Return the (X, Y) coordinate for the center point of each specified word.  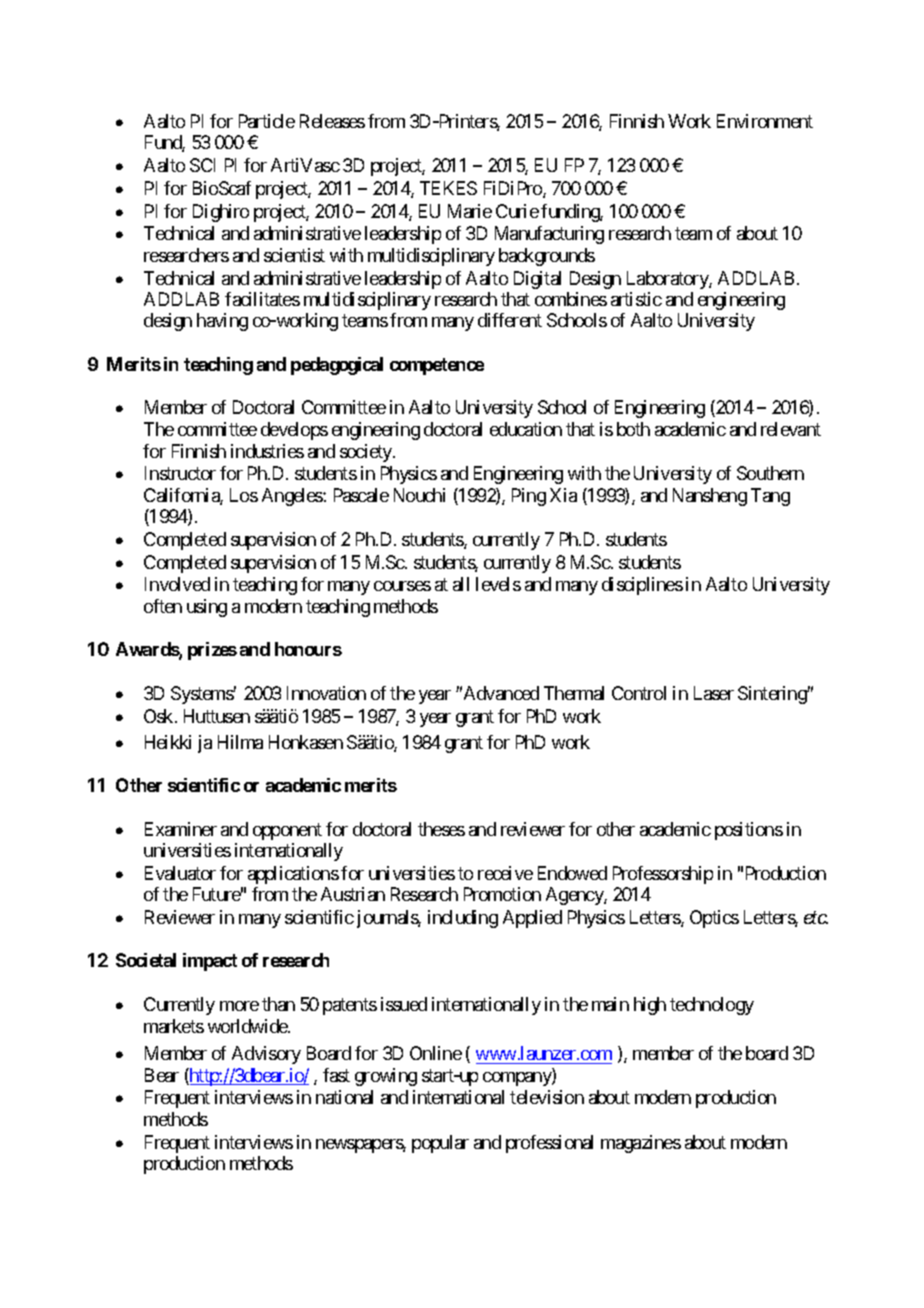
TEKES (448, 188)
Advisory (266, 1055)
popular (440, 1144)
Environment (765, 121)
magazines (641, 1144)
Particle (267, 121)
